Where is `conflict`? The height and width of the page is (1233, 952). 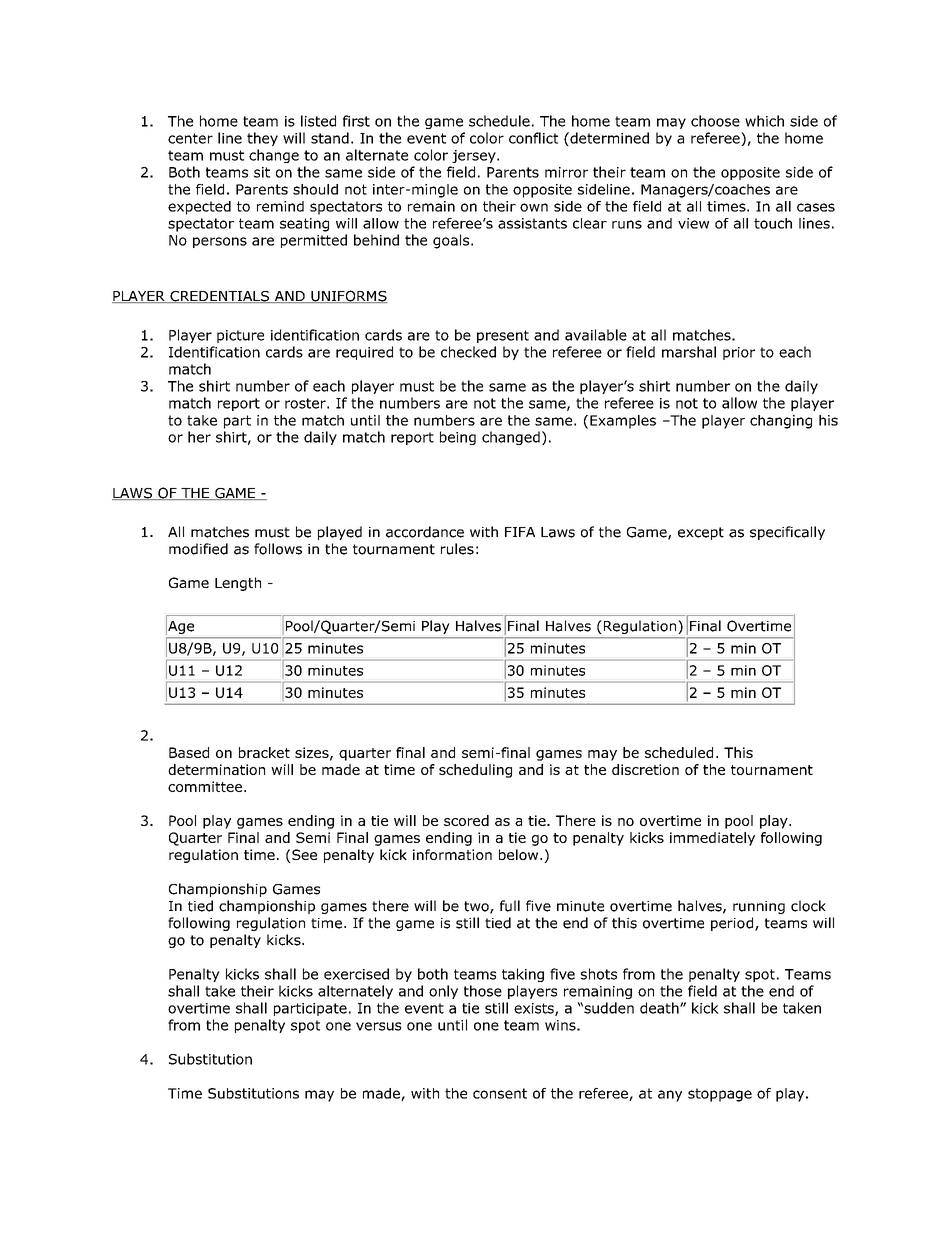 conflict is located at coordinates (533, 138).
